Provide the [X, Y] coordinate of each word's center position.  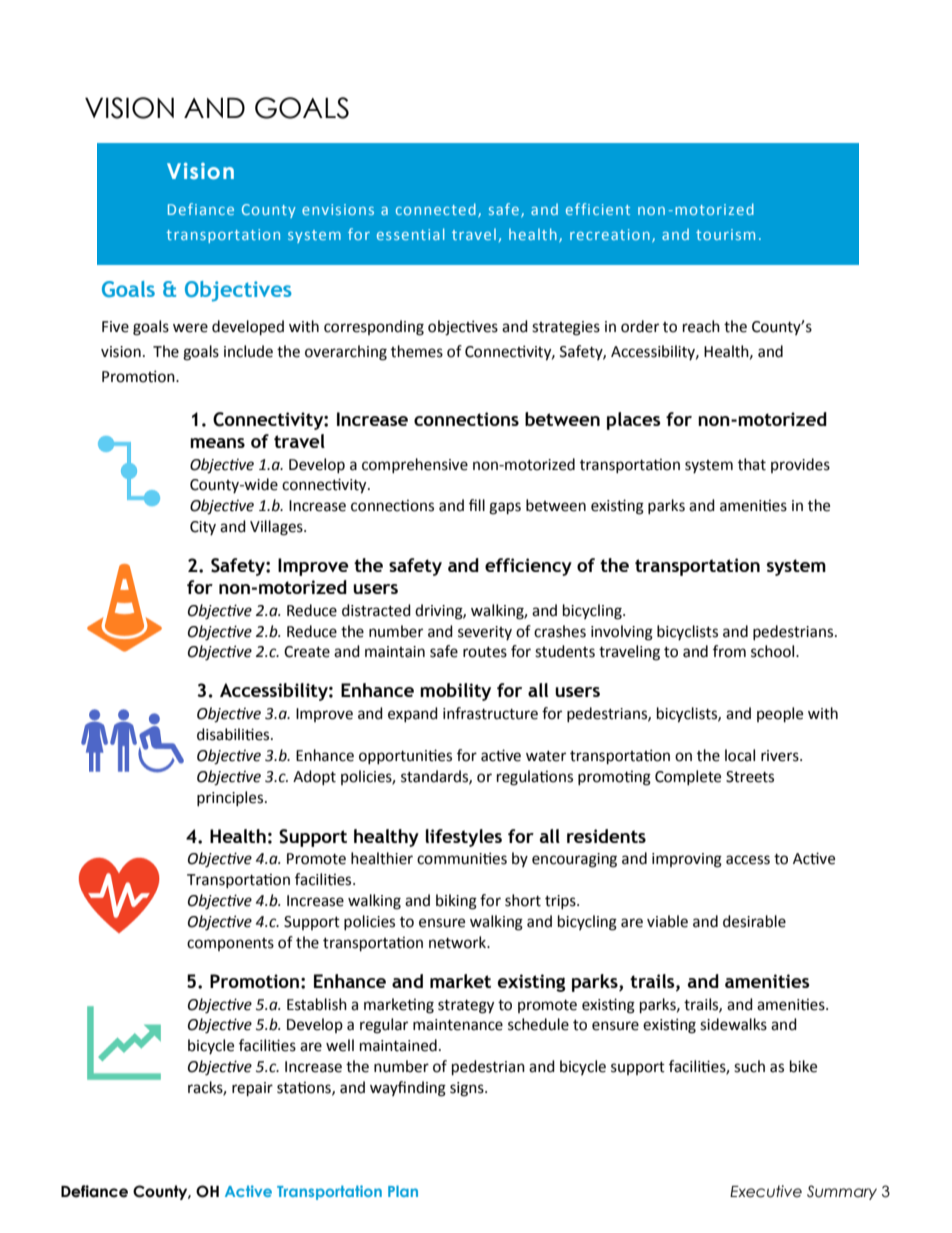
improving [687, 860]
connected [436, 209]
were [190, 328]
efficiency [528, 567]
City [203, 528]
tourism [725, 234]
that [752, 464]
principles [231, 798]
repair [252, 1089]
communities [462, 858]
